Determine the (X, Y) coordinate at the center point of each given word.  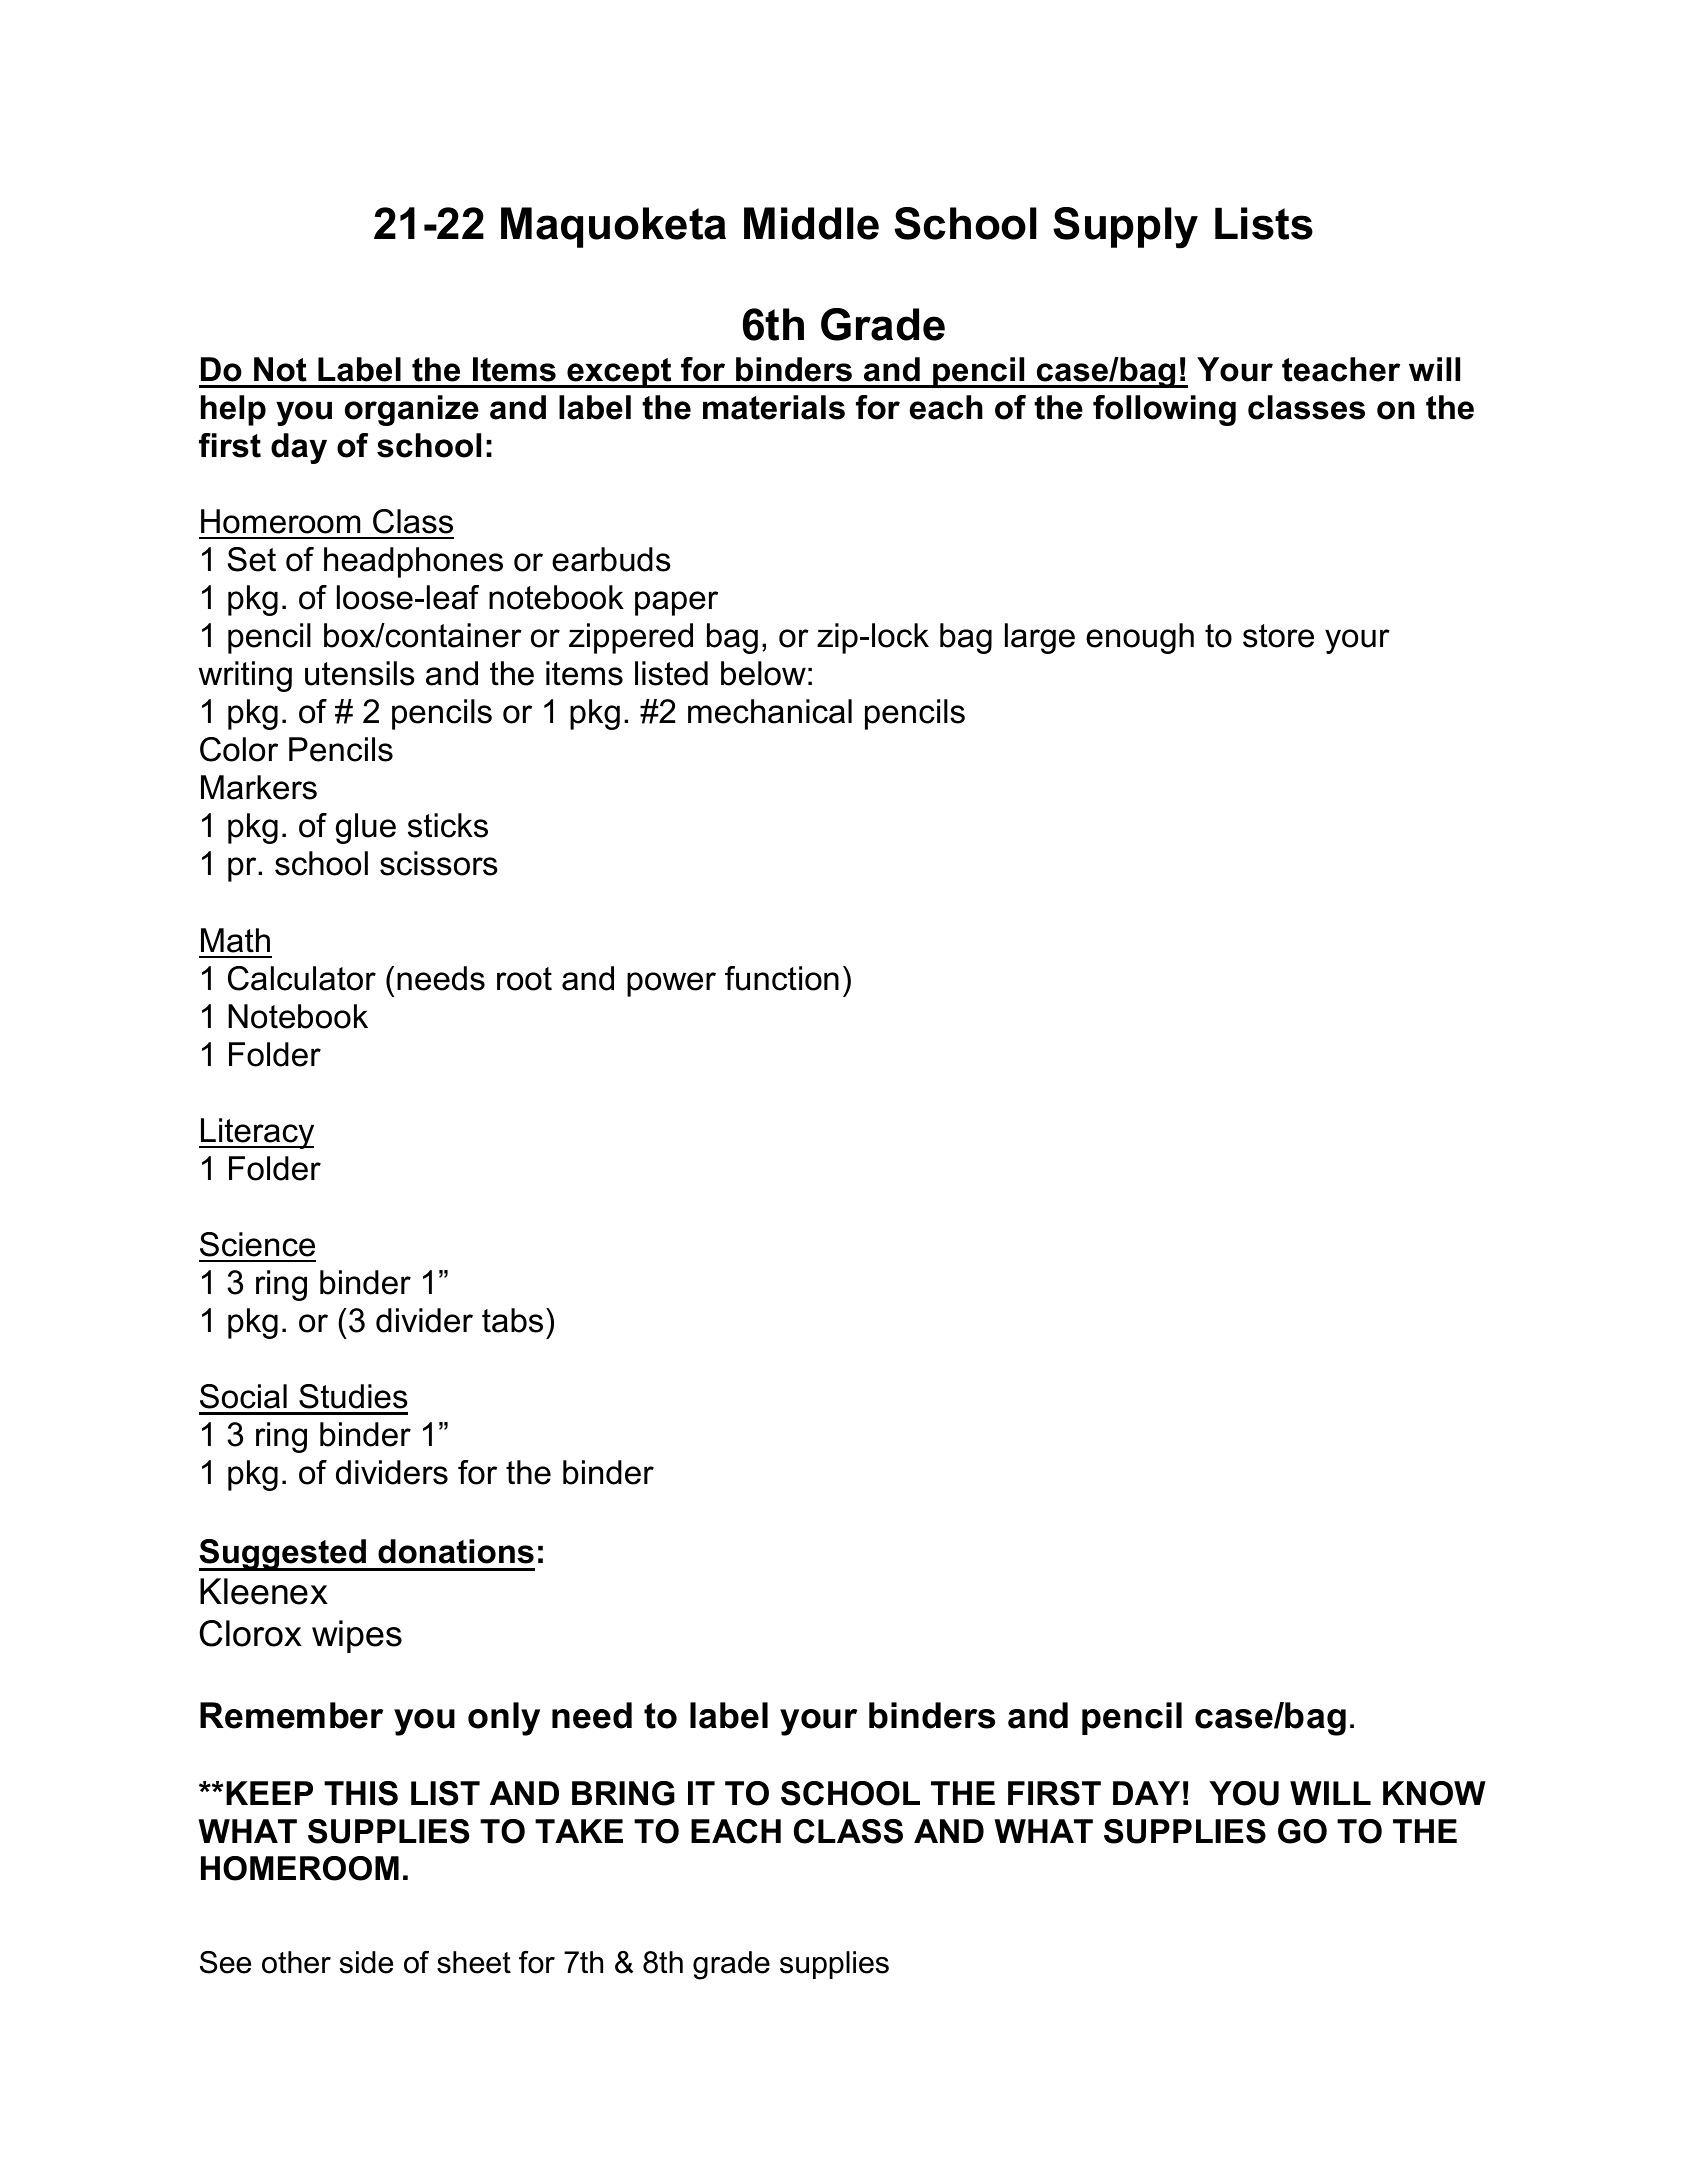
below (763, 673)
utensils (360, 673)
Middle (811, 223)
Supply (1125, 228)
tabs (512, 1320)
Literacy (256, 1133)
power (671, 984)
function (782, 978)
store (1278, 636)
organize (412, 410)
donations (456, 1551)
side (366, 1962)
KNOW (1434, 1793)
